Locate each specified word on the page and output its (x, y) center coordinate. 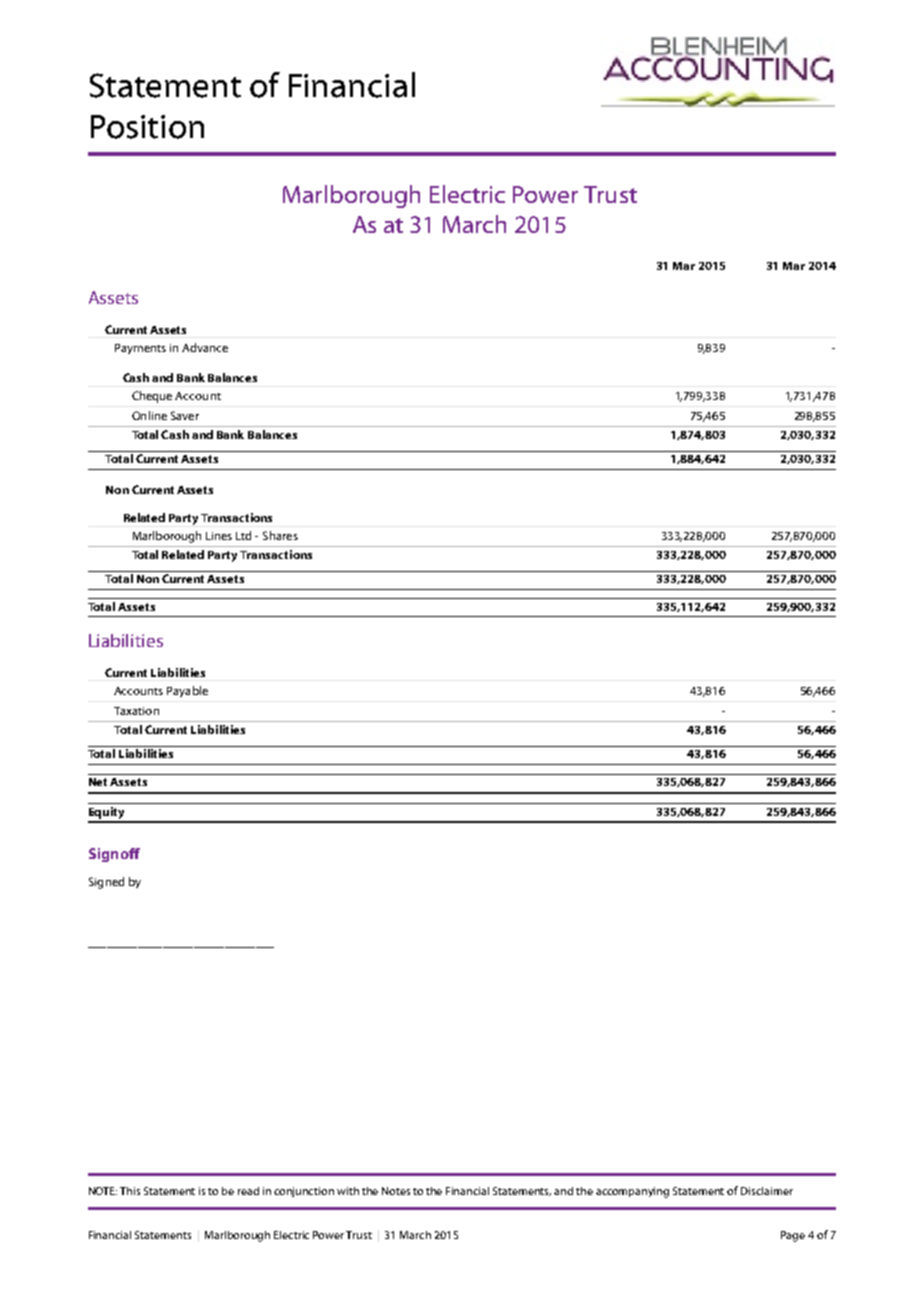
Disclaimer (767, 1191)
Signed (106, 883)
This (130, 1191)
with (348, 1191)
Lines (219, 536)
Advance (205, 347)
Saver (185, 415)
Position (147, 127)
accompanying (632, 1192)
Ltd (243, 535)
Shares (280, 535)
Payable (187, 691)
